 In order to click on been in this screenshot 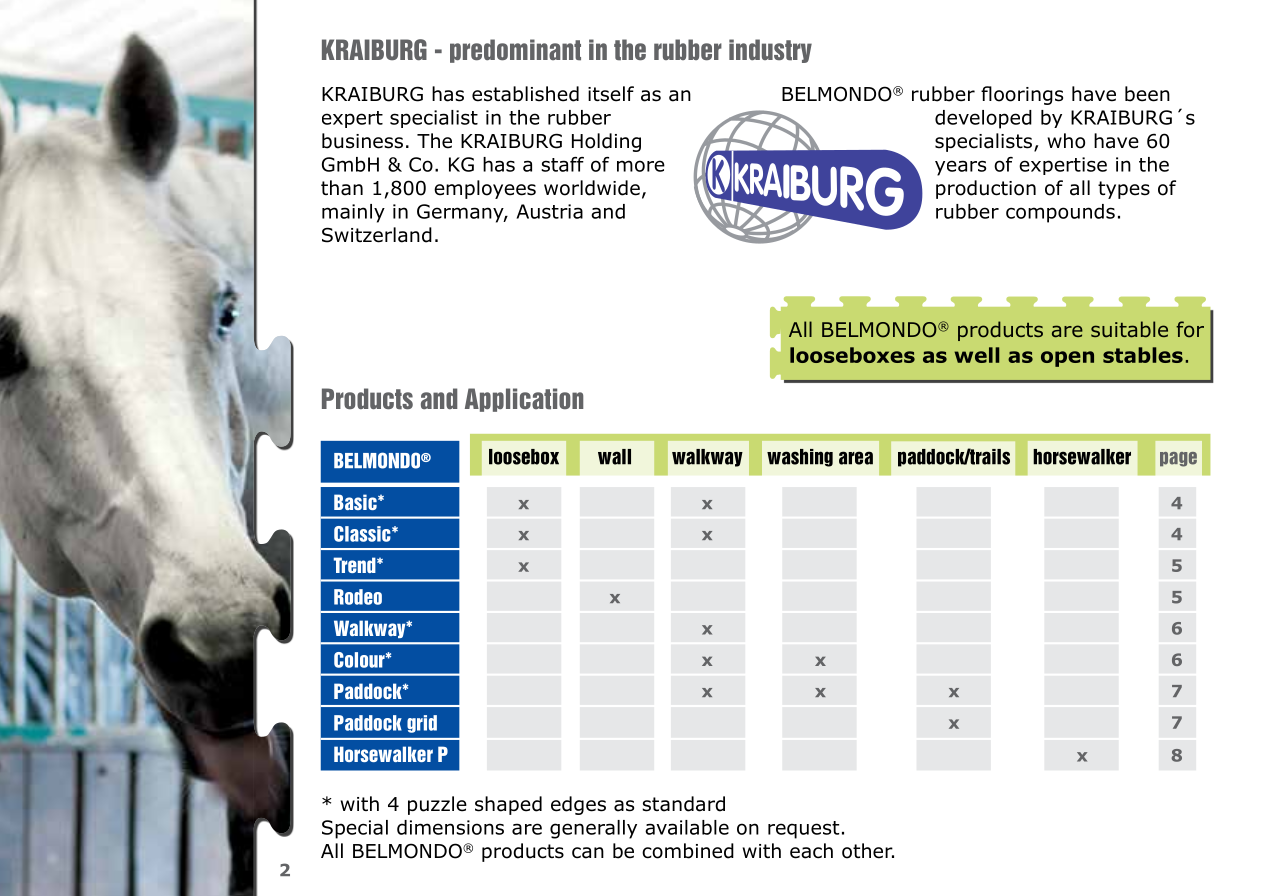, I will do `click(1147, 94)`.
